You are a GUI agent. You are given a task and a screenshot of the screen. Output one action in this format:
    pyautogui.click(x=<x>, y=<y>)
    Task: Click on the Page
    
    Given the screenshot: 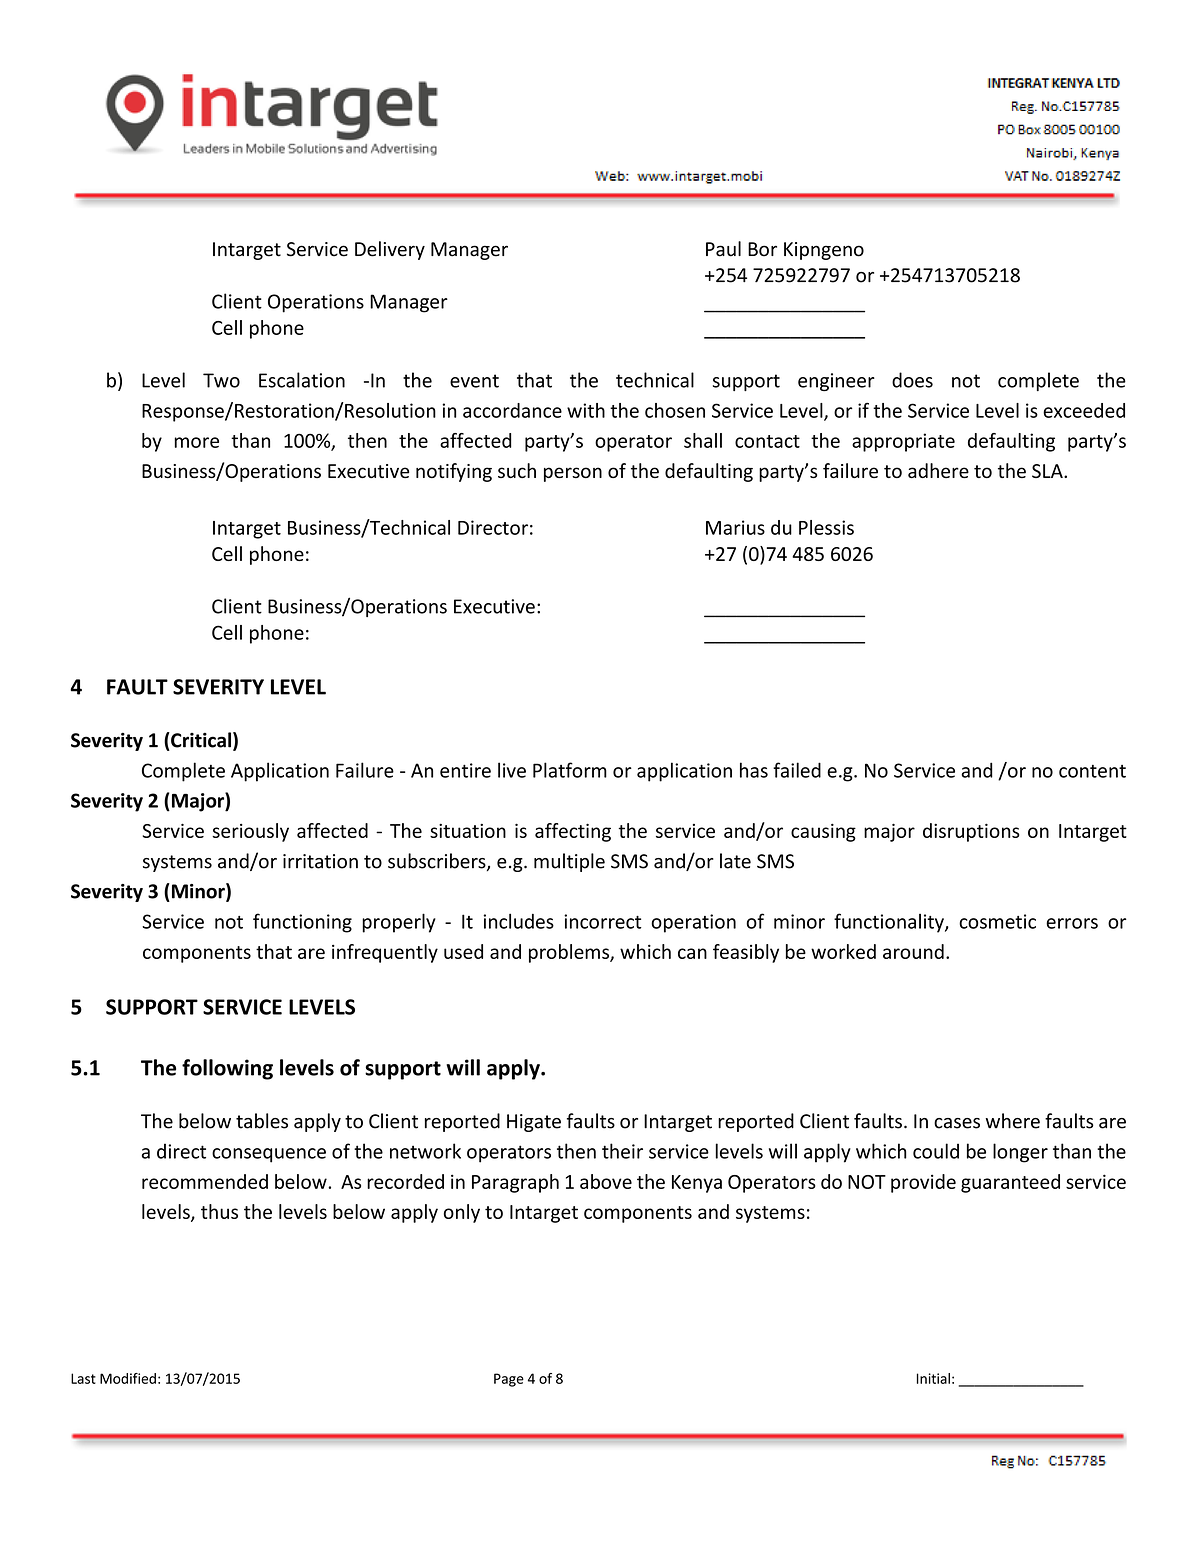 What is the action you would take?
    pyautogui.click(x=509, y=1380)
